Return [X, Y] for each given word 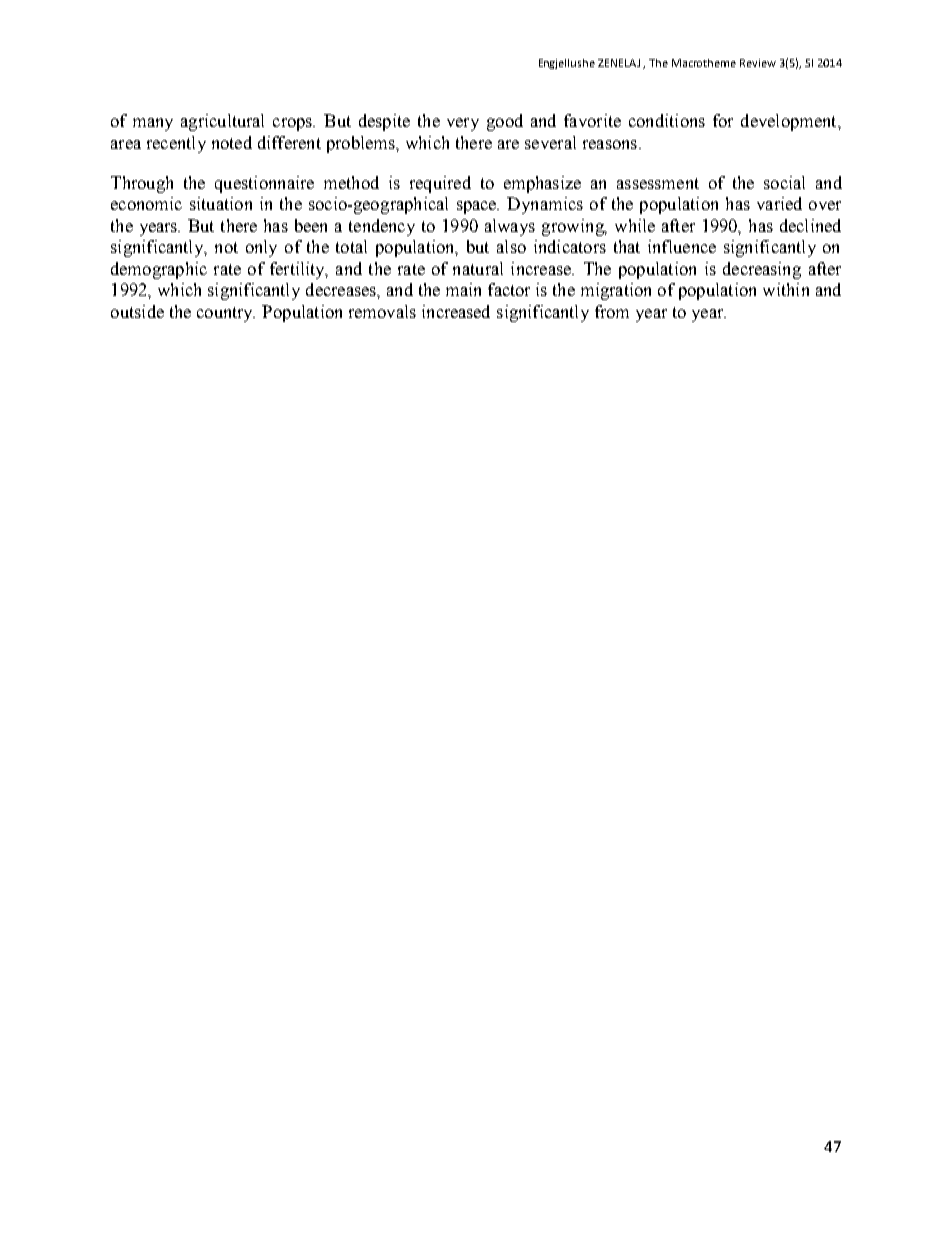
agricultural [222, 122]
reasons [611, 144]
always [510, 227]
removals [382, 311]
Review [758, 63]
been [311, 225]
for [723, 120]
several [550, 142]
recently [176, 144]
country [226, 314]
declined [810, 225]
